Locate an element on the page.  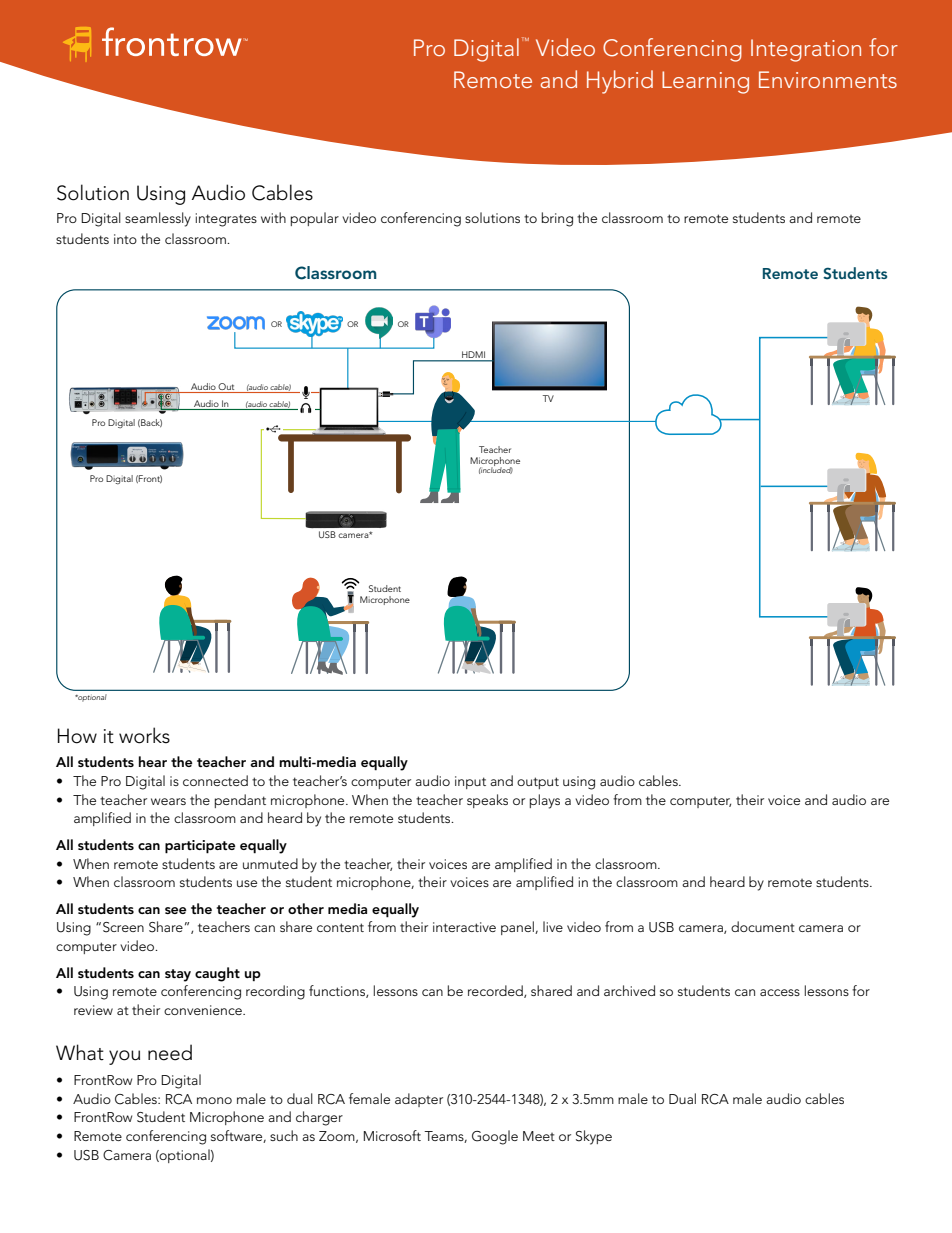
Learning is located at coordinates (705, 82).
